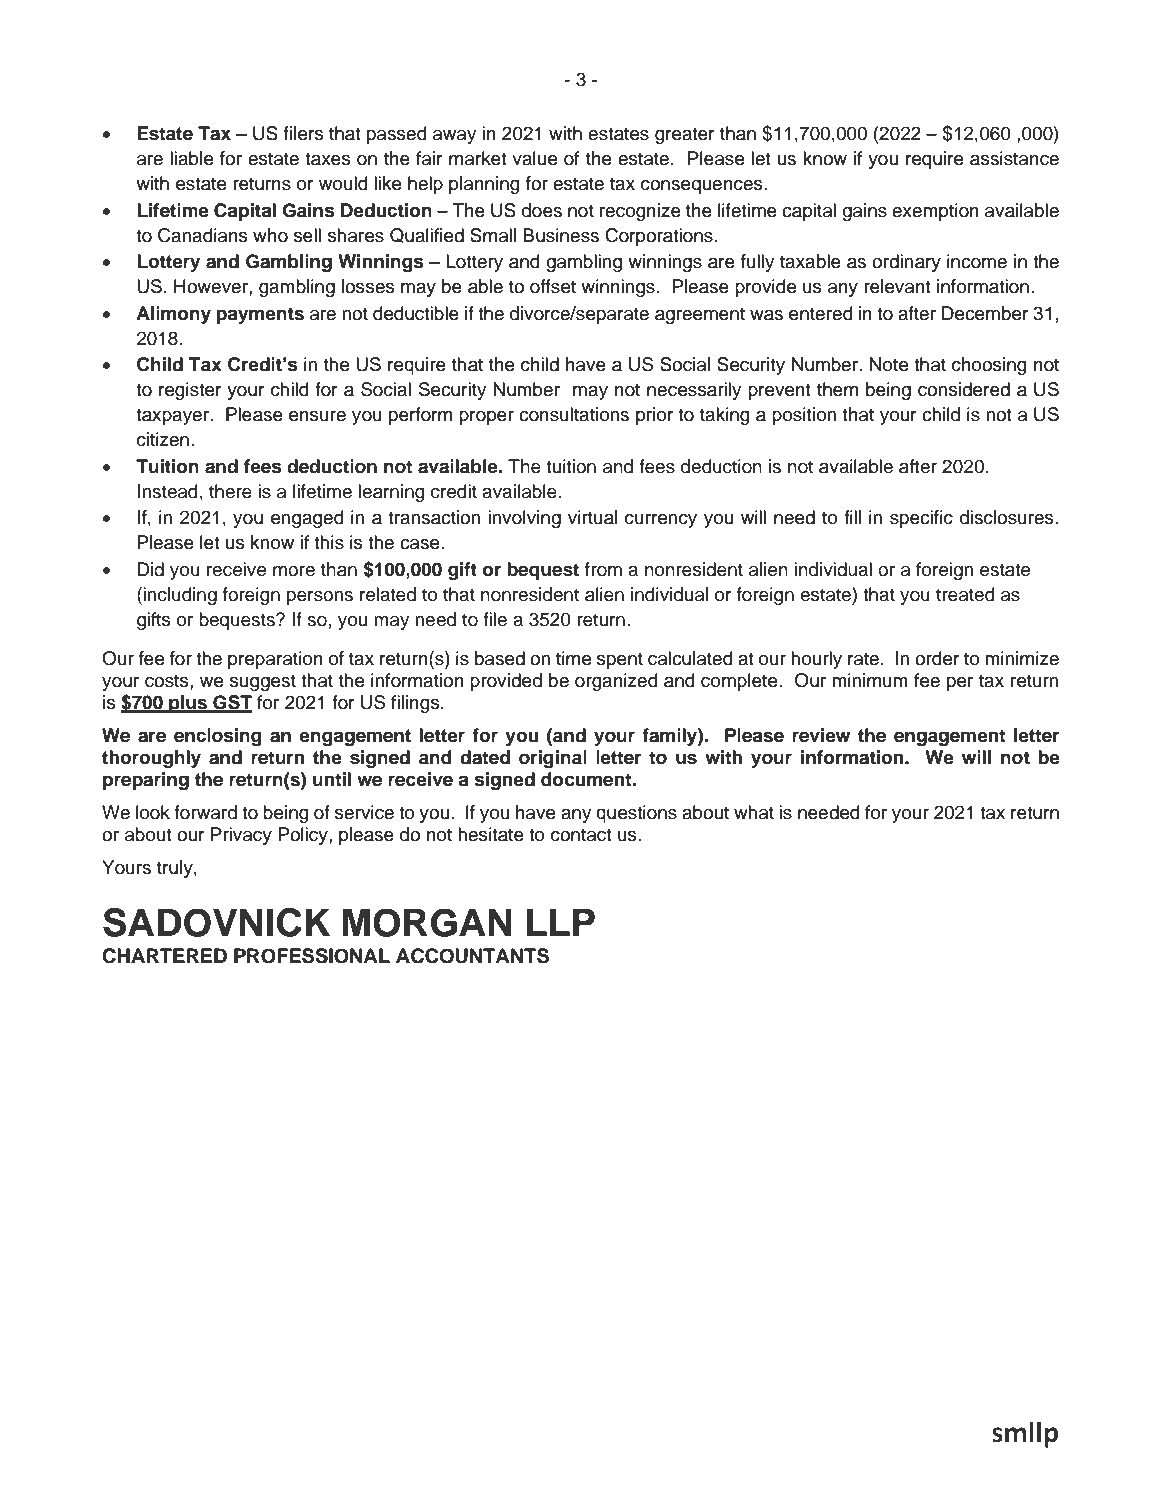 The height and width of the screenshot is (1503, 1162). Describe the element at coordinates (534, 158) in the screenshot. I see `value` at that location.
